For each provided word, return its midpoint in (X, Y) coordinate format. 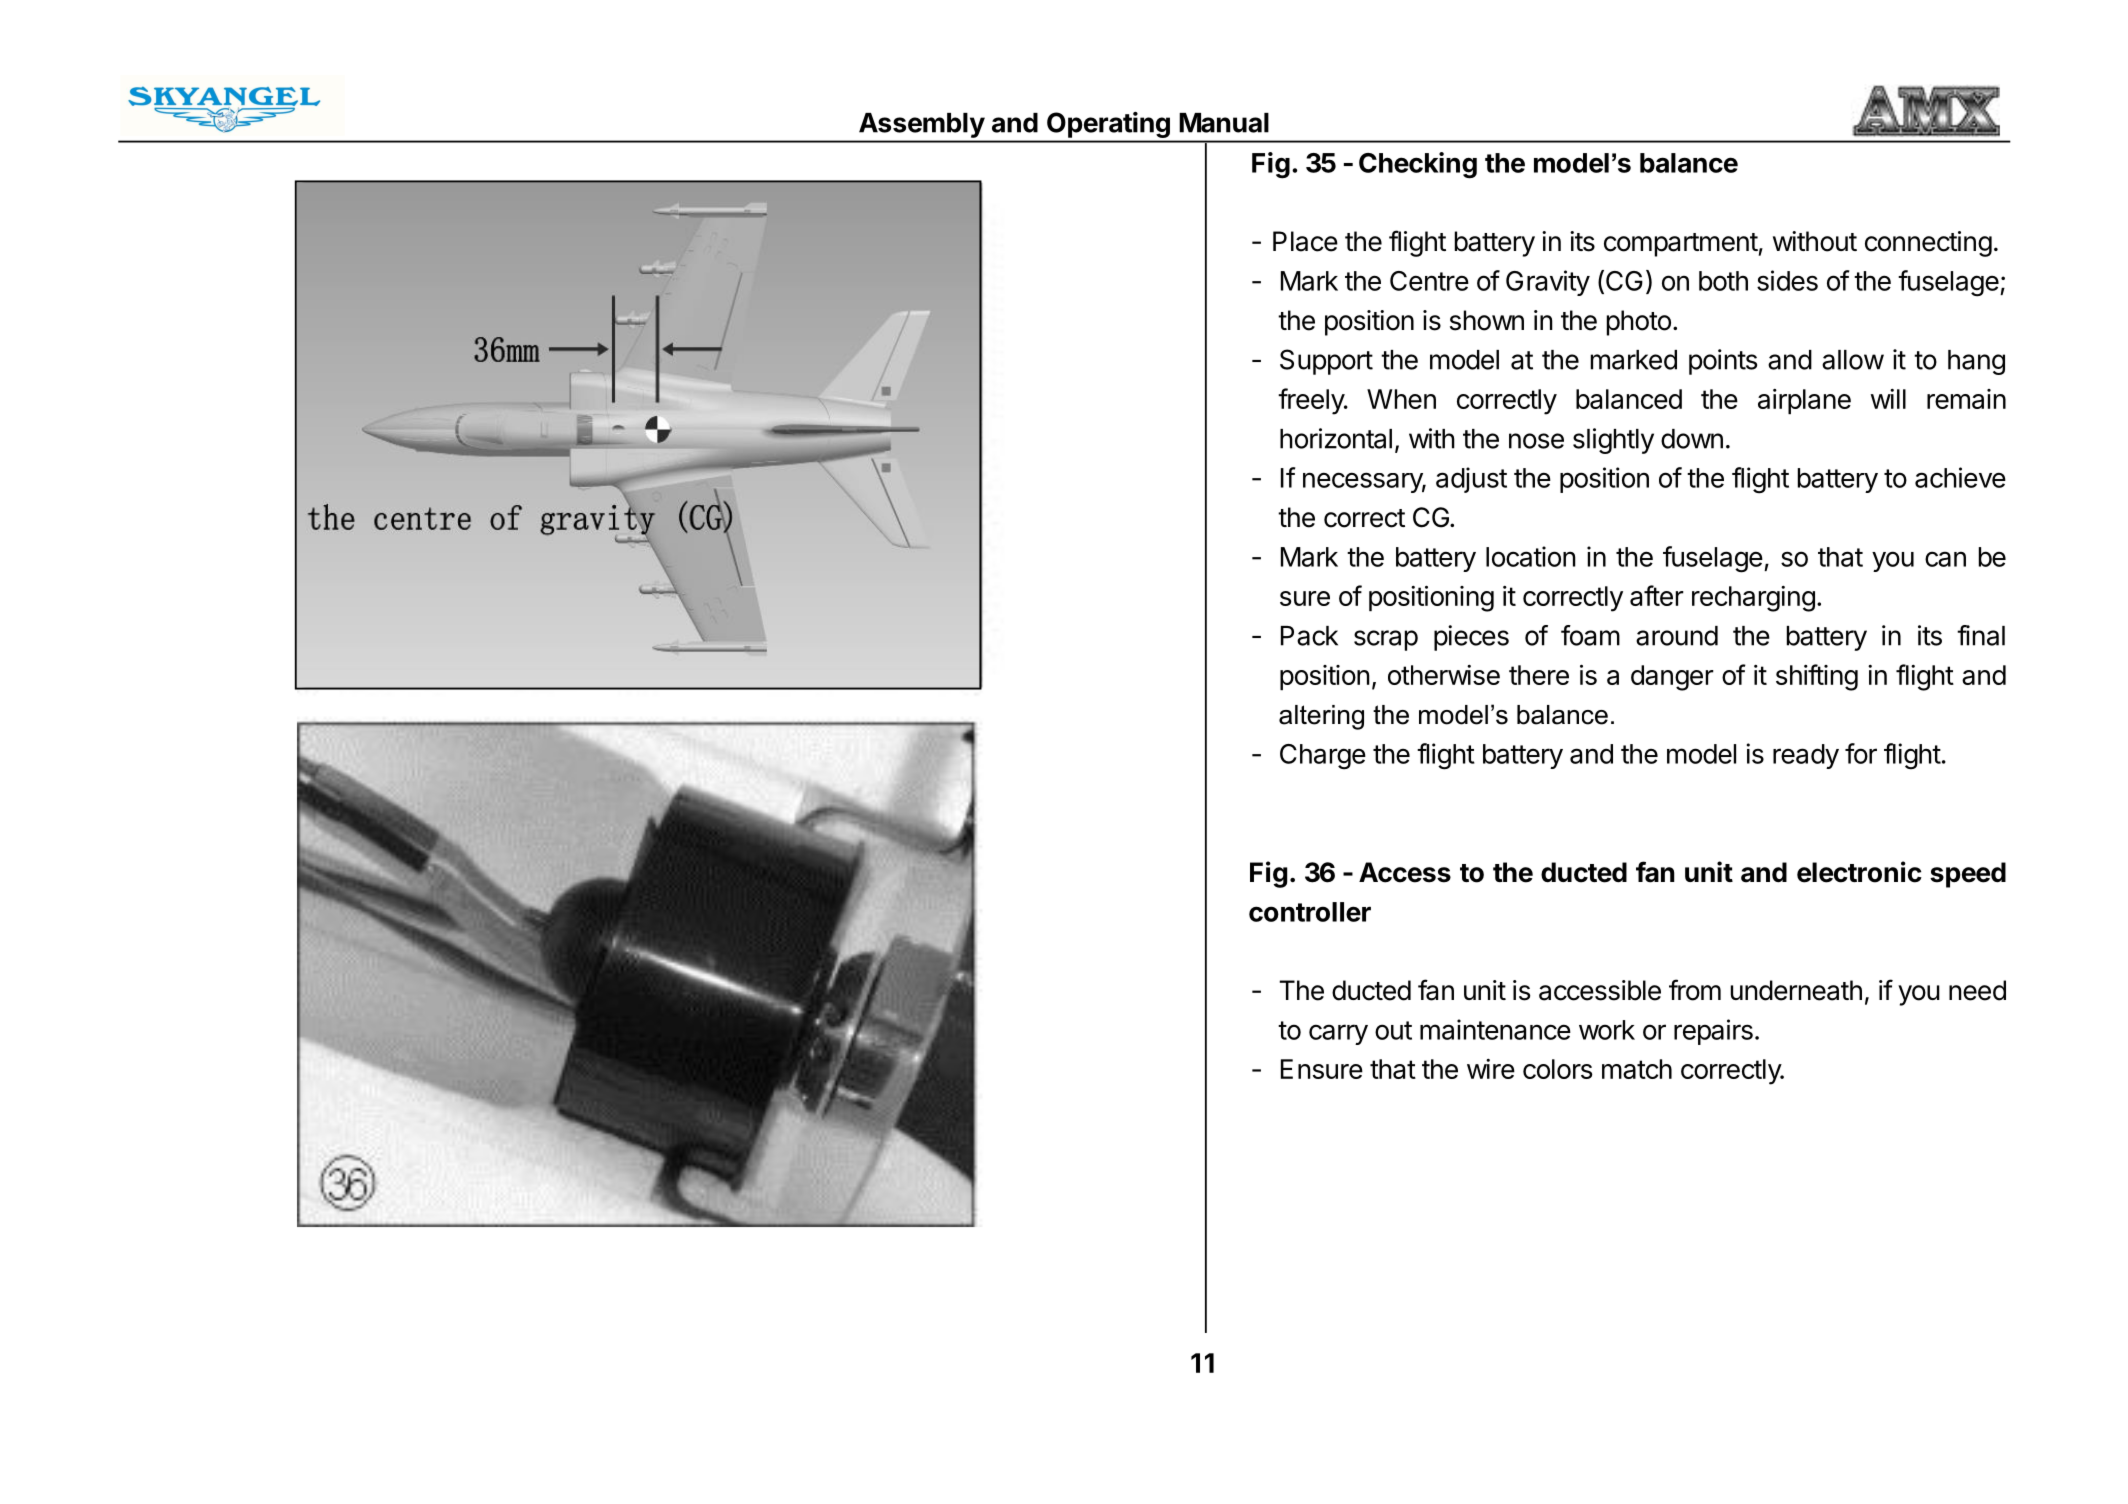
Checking (1418, 165)
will (1888, 399)
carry (1338, 1034)
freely (1312, 401)
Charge (1323, 757)
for (1861, 753)
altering (1321, 717)
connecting (1928, 244)
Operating (1108, 125)
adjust (1471, 480)
